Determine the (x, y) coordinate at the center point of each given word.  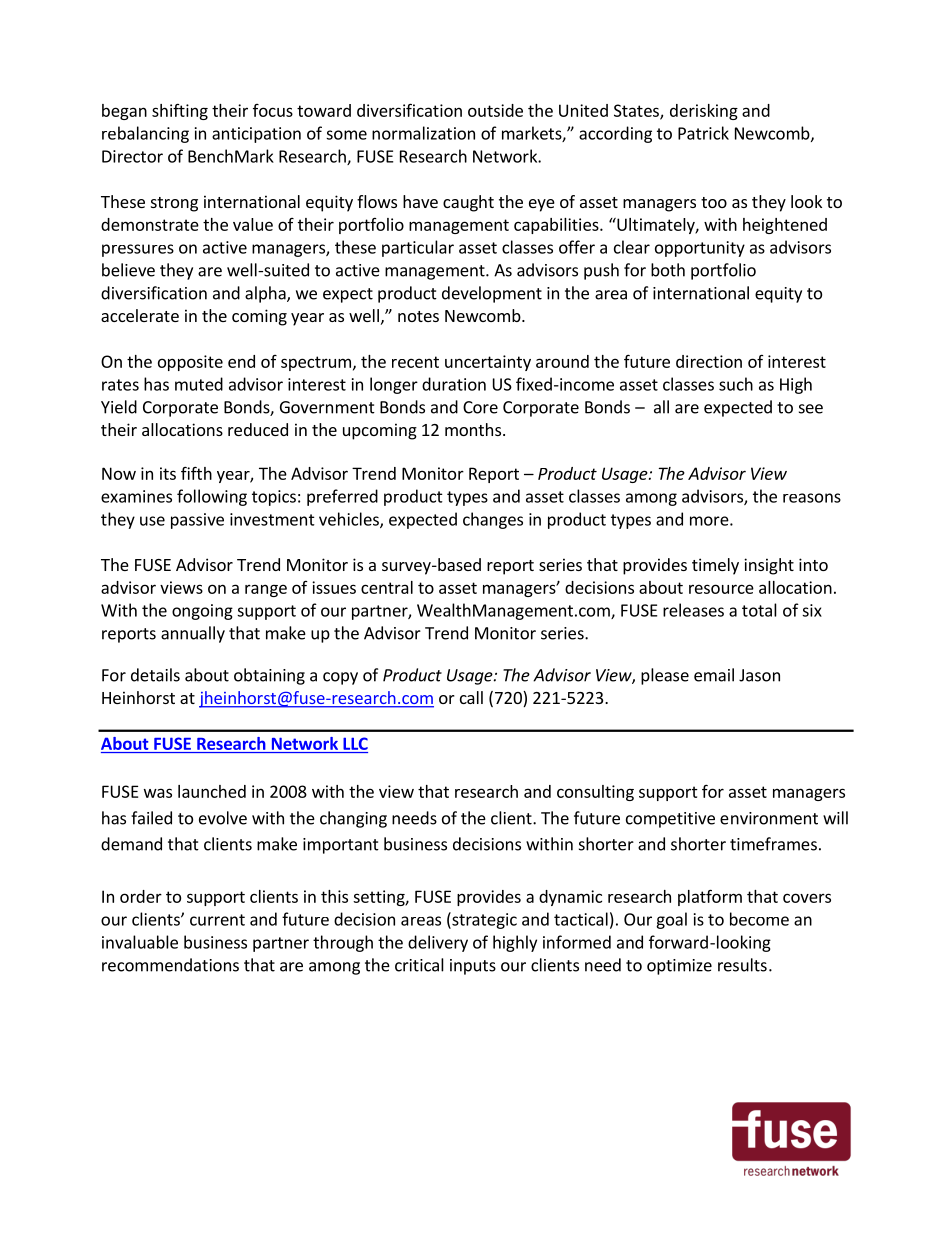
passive (197, 521)
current (217, 920)
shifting (180, 112)
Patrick (703, 133)
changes (493, 520)
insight (769, 566)
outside (495, 110)
